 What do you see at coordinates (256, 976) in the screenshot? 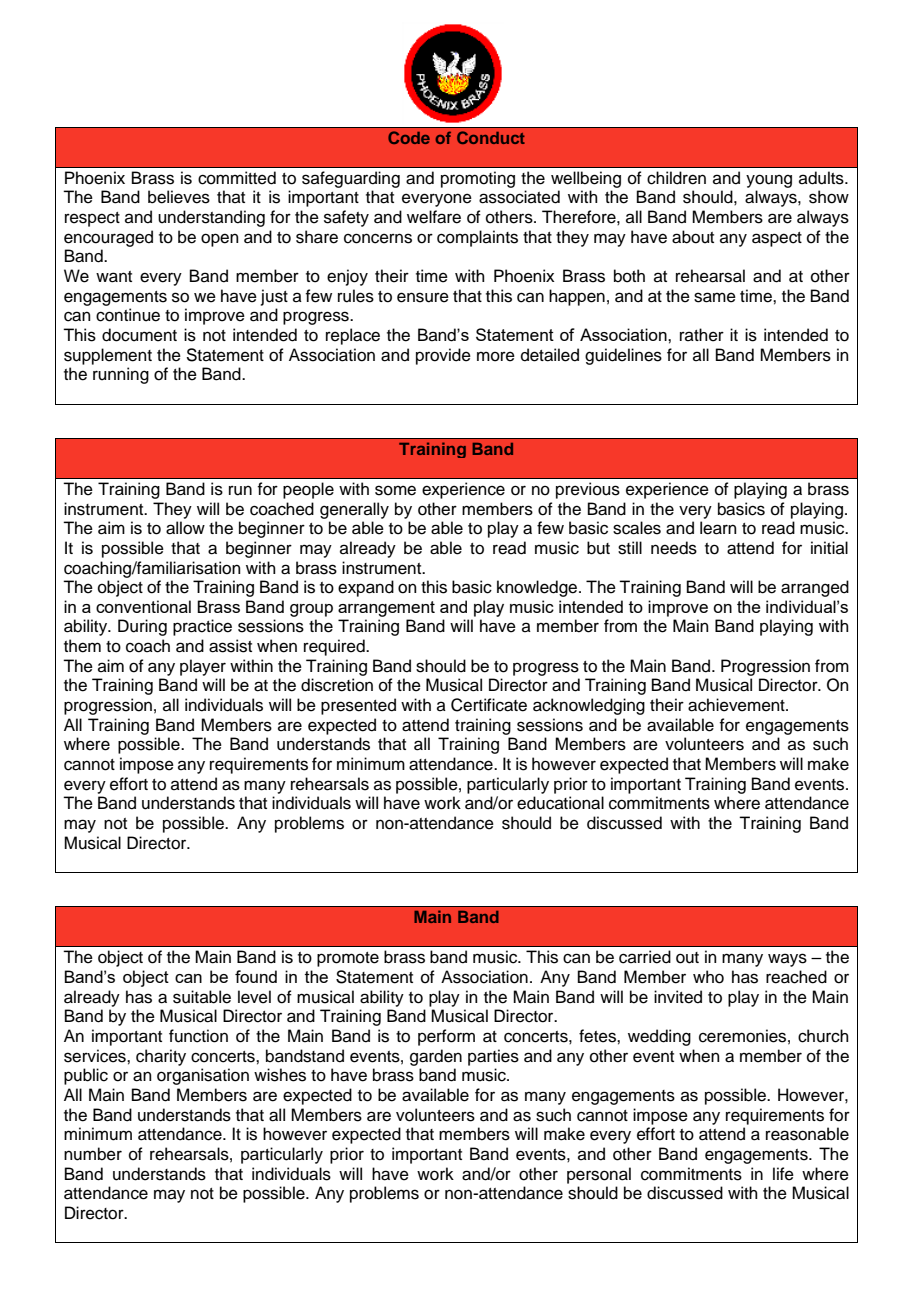
I see `found` at bounding box center [256, 976].
